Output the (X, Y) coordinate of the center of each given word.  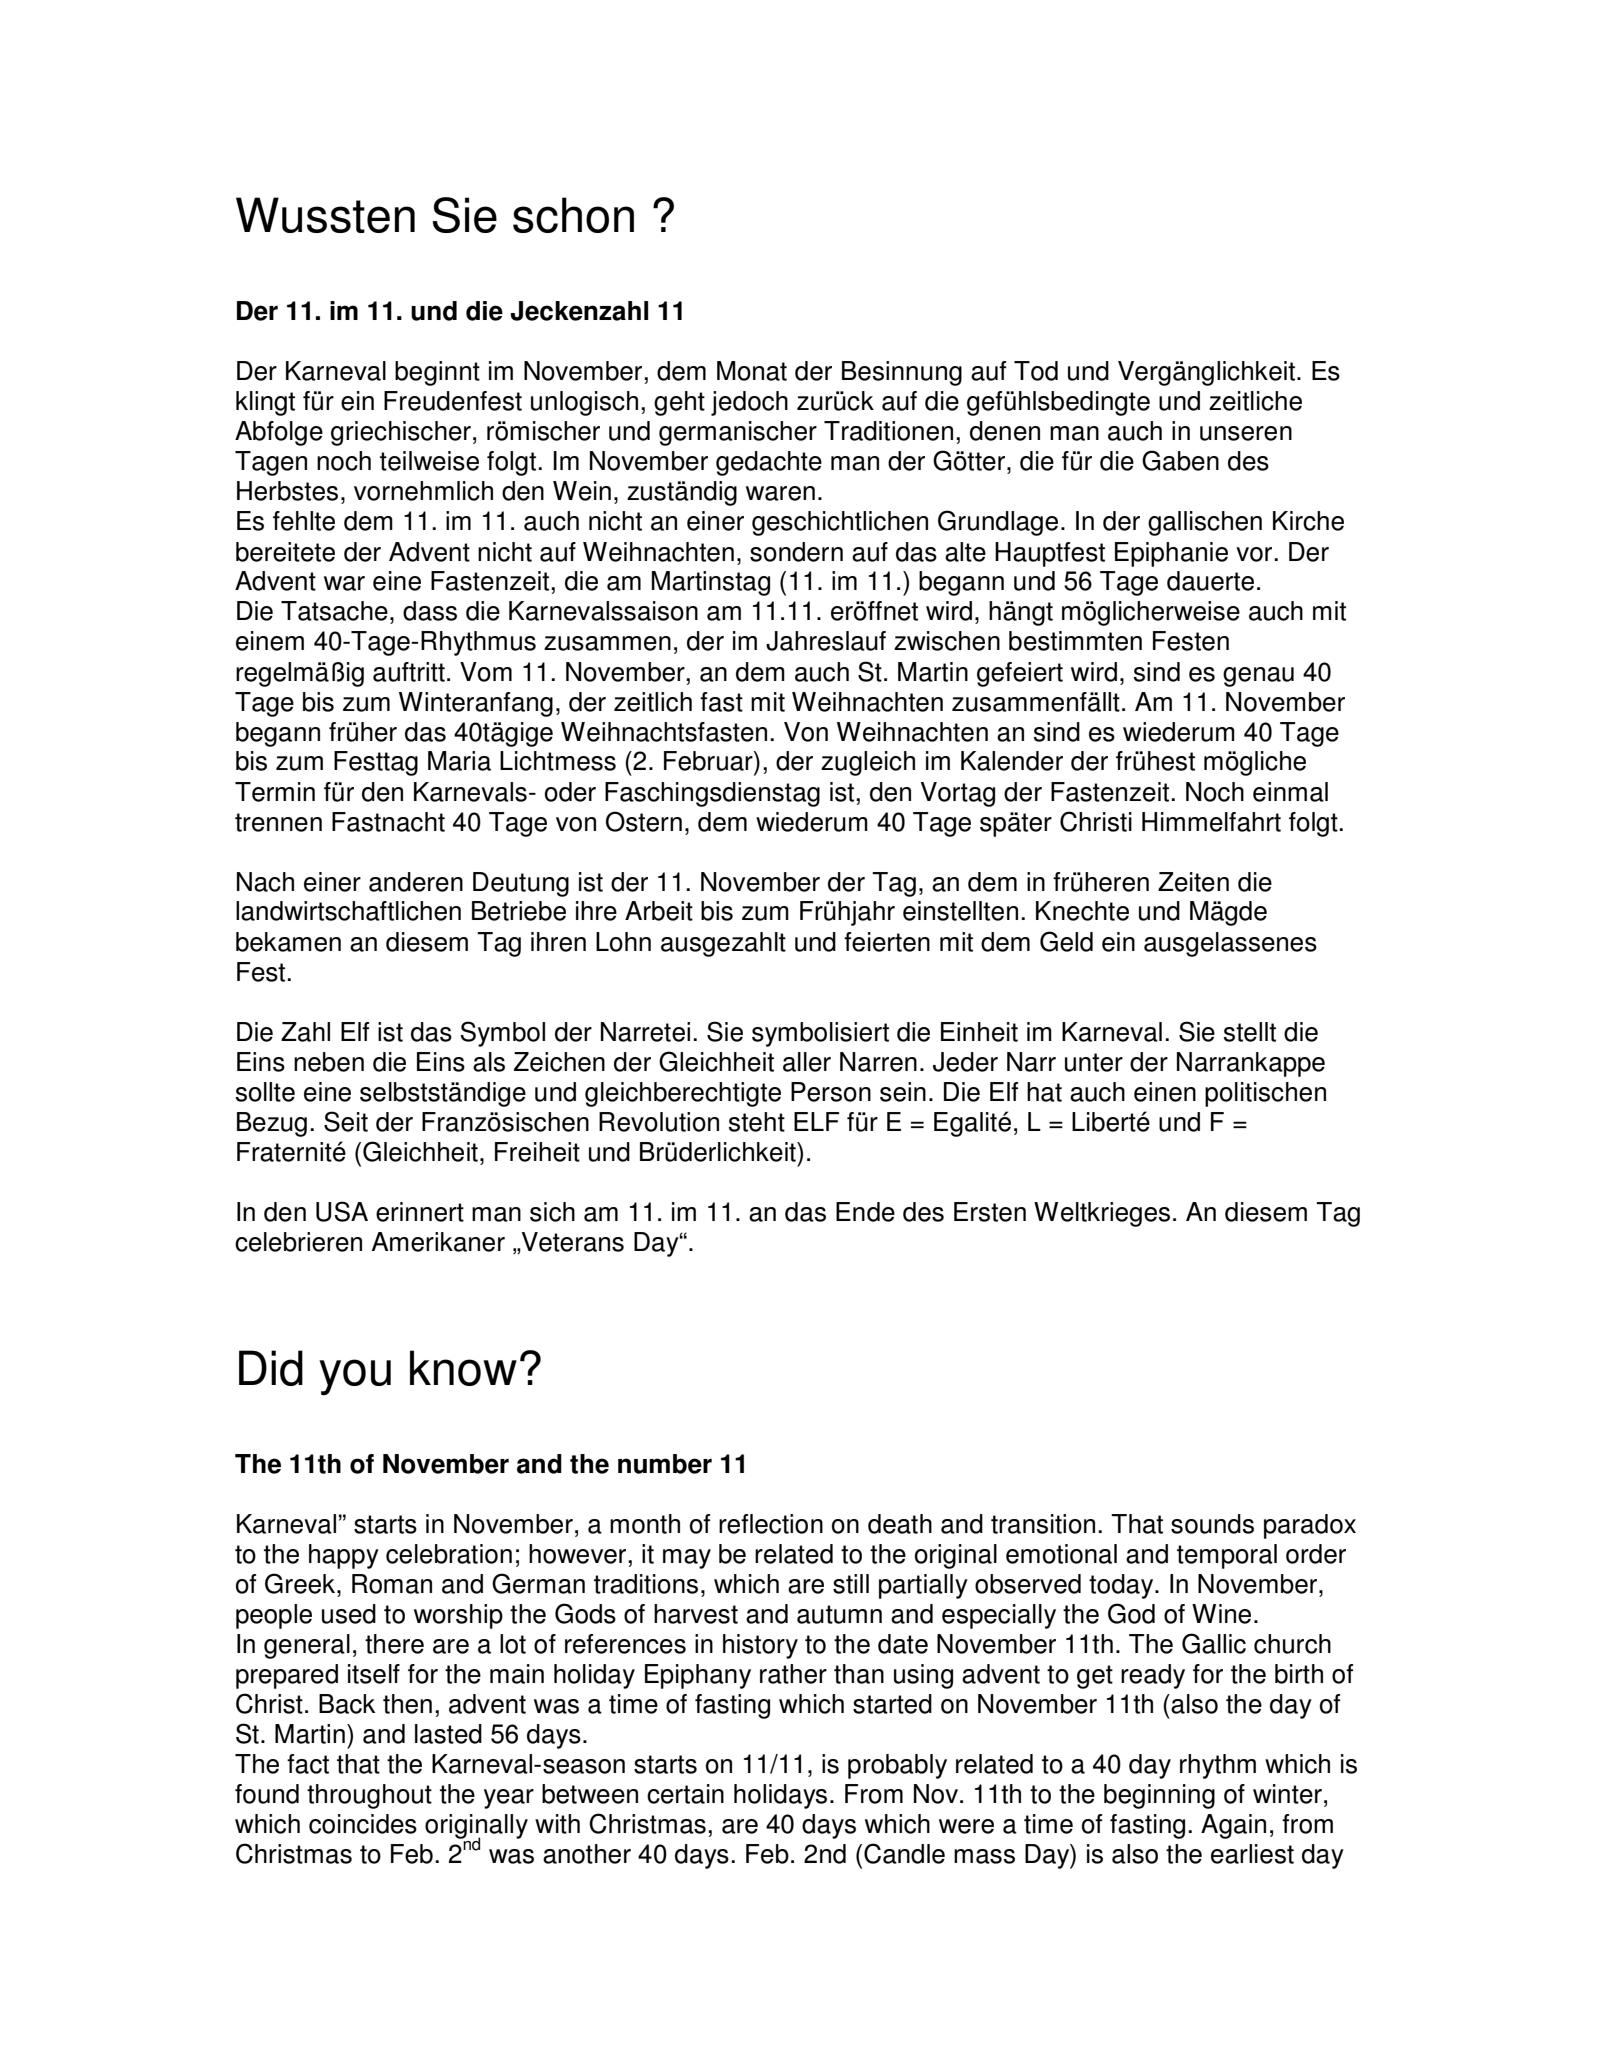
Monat (752, 371)
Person (831, 1092)
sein (903, 1092)
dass (430, 611)
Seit (346, 1121)
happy (344, 1556)
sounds (1212, 1524)
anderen (416, 882)
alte (965, 552)
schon (573, 215)
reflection (771, 1524)
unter (1094, 1062)
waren (780, 493)
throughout (369, 1796)
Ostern (644, 821)
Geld (1066, 941)
